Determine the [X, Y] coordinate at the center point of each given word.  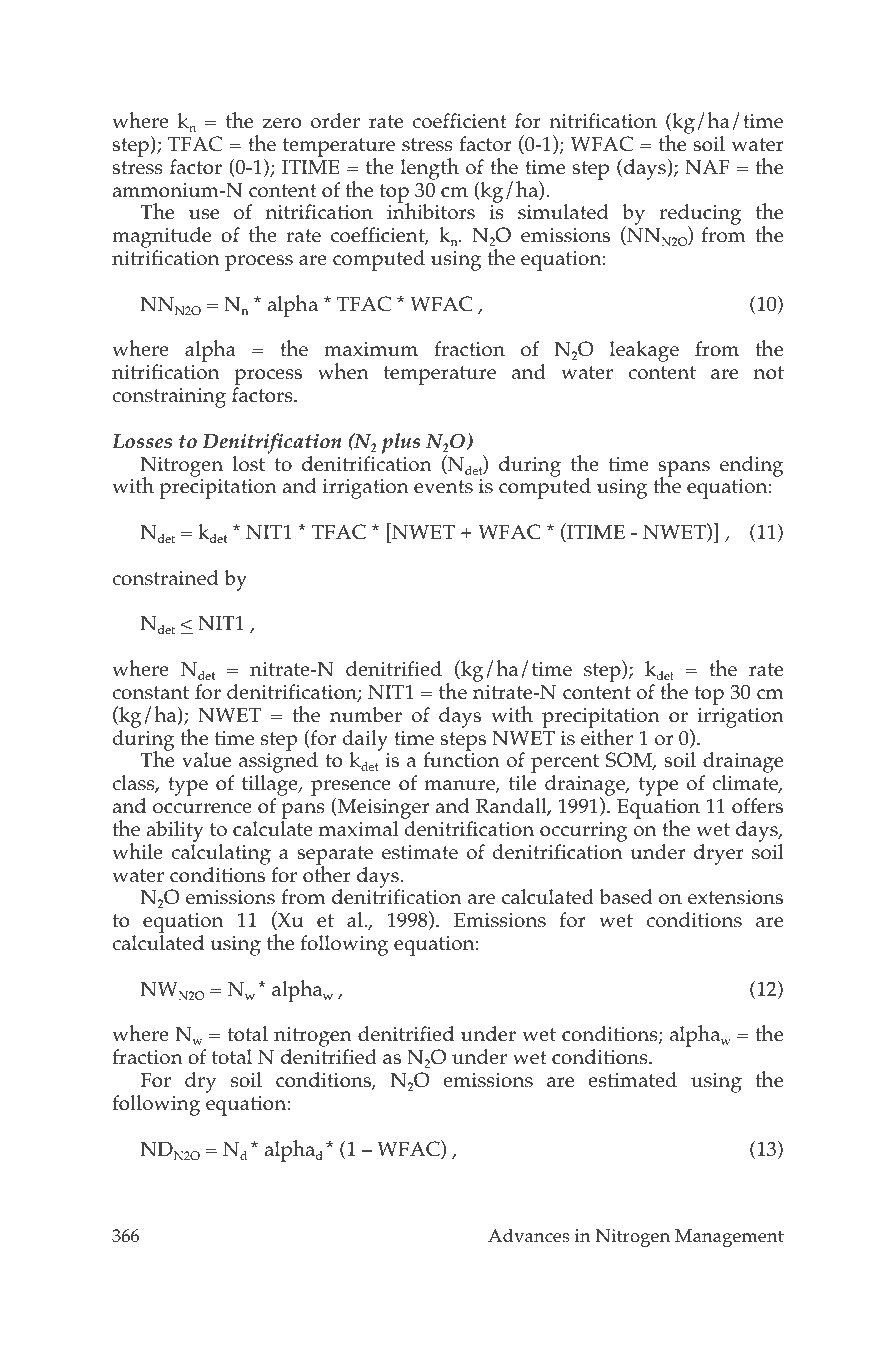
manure [460, 786]
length [430, 169]
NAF [707, 166]
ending [751, 466]
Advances [528, 1235]
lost [249, 464]
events [443, 487]
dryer [719, 854]
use [204, 214]
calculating [221, 854]
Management [729, 1238]
